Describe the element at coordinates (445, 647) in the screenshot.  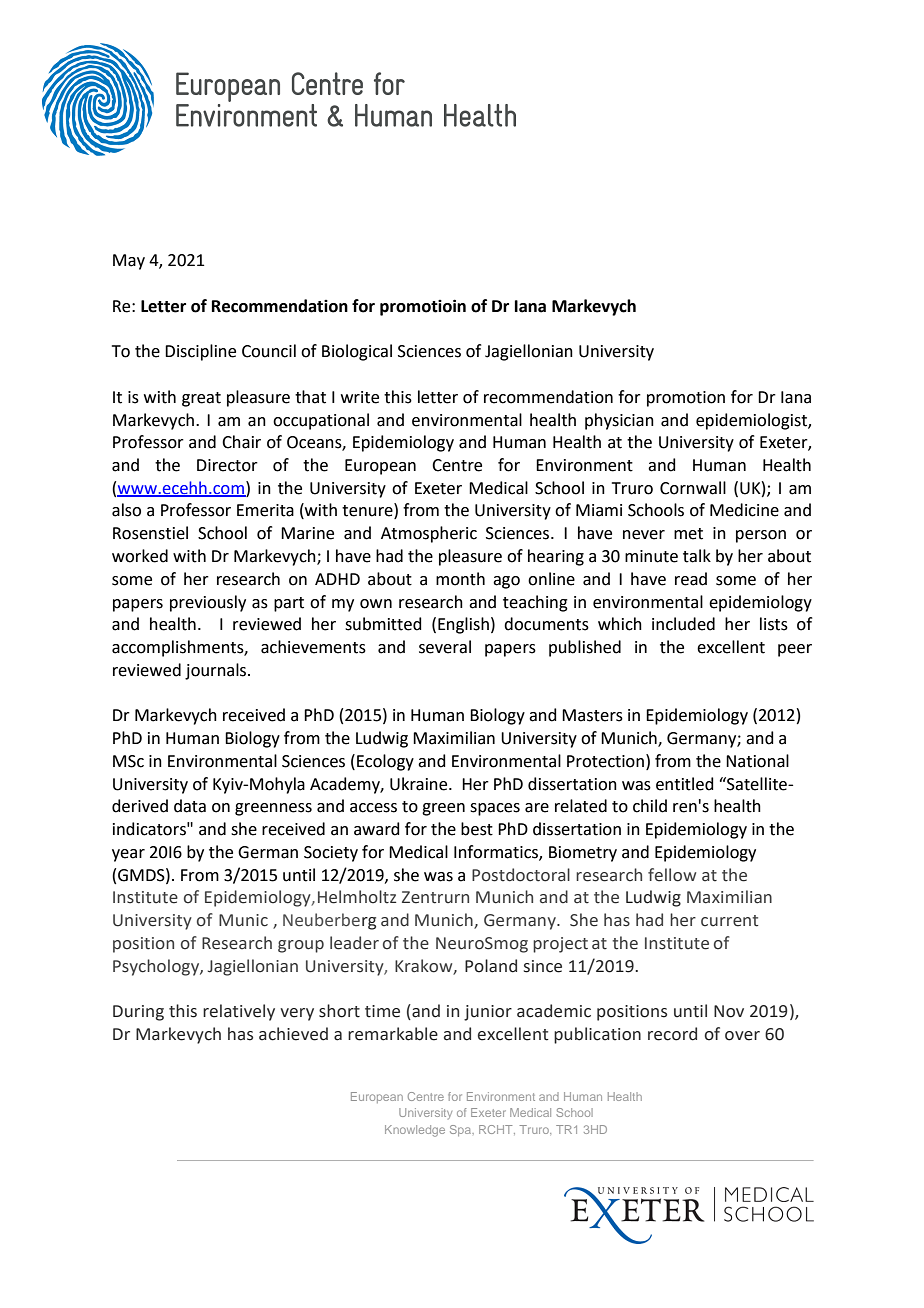
I see `several` at that location.
